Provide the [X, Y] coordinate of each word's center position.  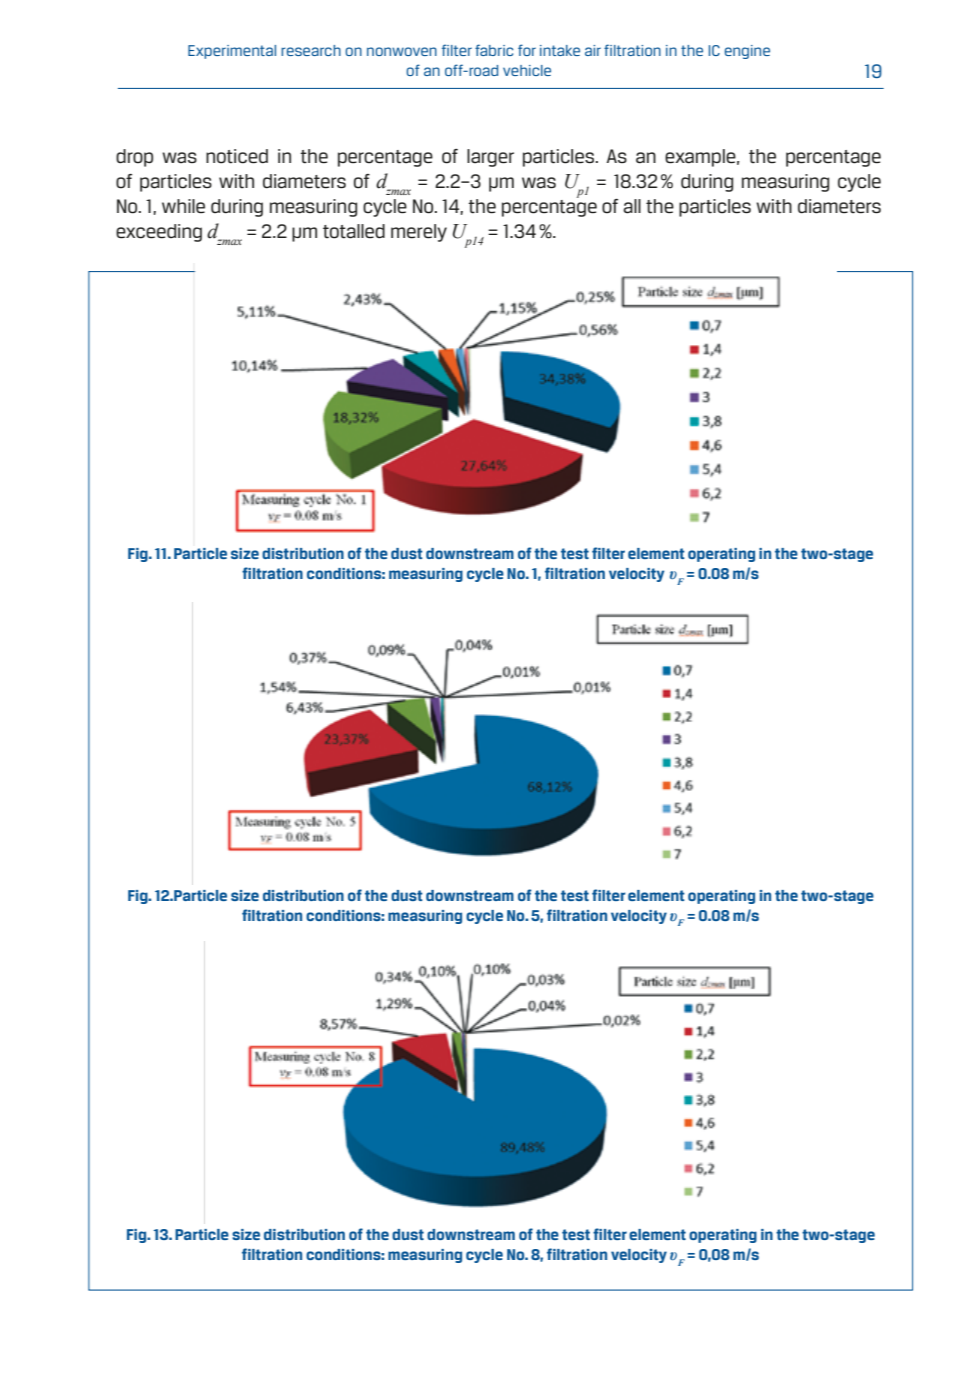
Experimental [232, 52]
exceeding [159, 233]
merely [419, 233]
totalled [354, 231]
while [183, 206]
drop [134, 158]
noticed [237, 156]
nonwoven [402, 51]
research [311, 50]
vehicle [527, 70]
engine [747, 52]
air [593, 50]
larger [490, 158]
